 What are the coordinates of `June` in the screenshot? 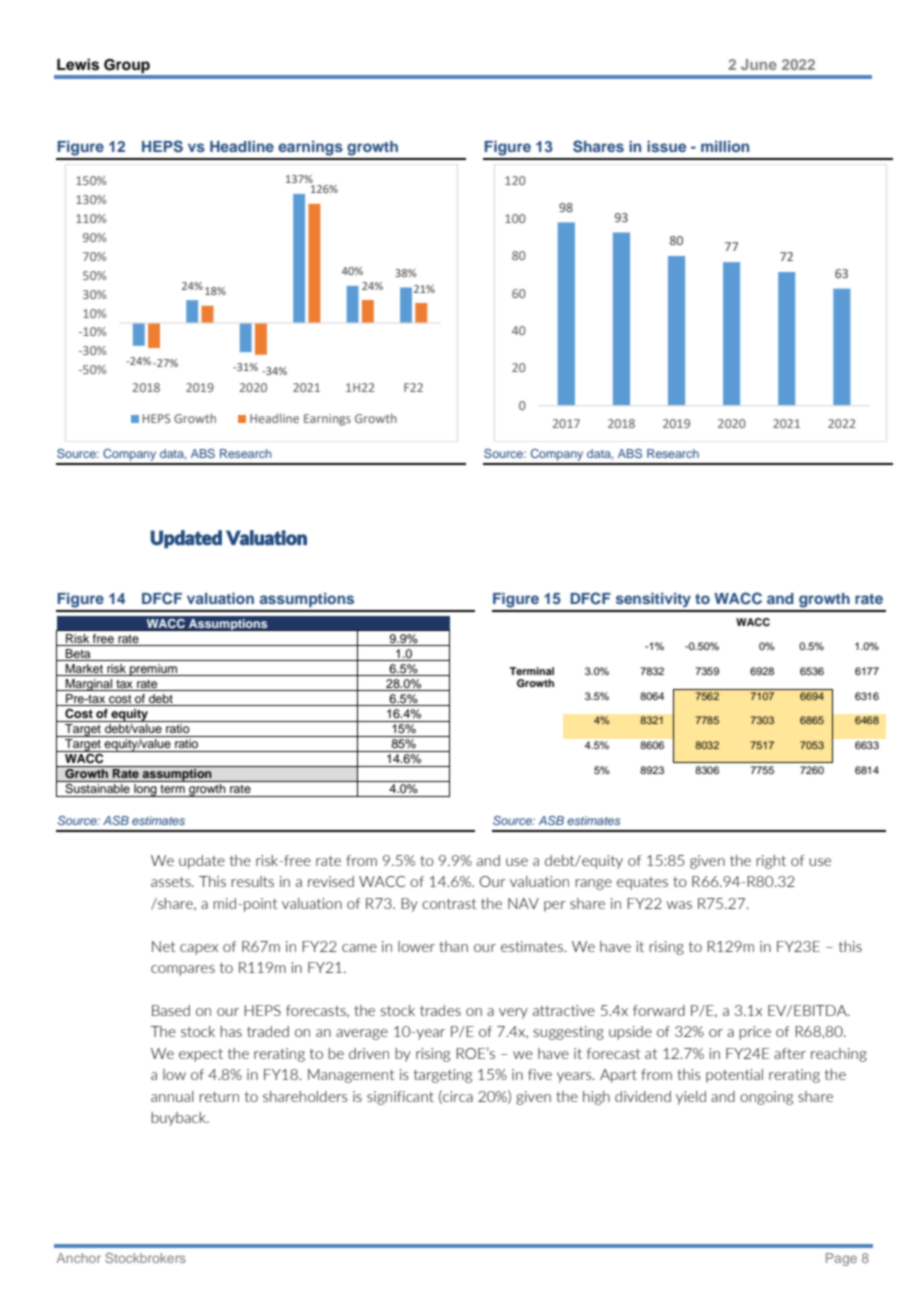 It's located at (759, 64).
